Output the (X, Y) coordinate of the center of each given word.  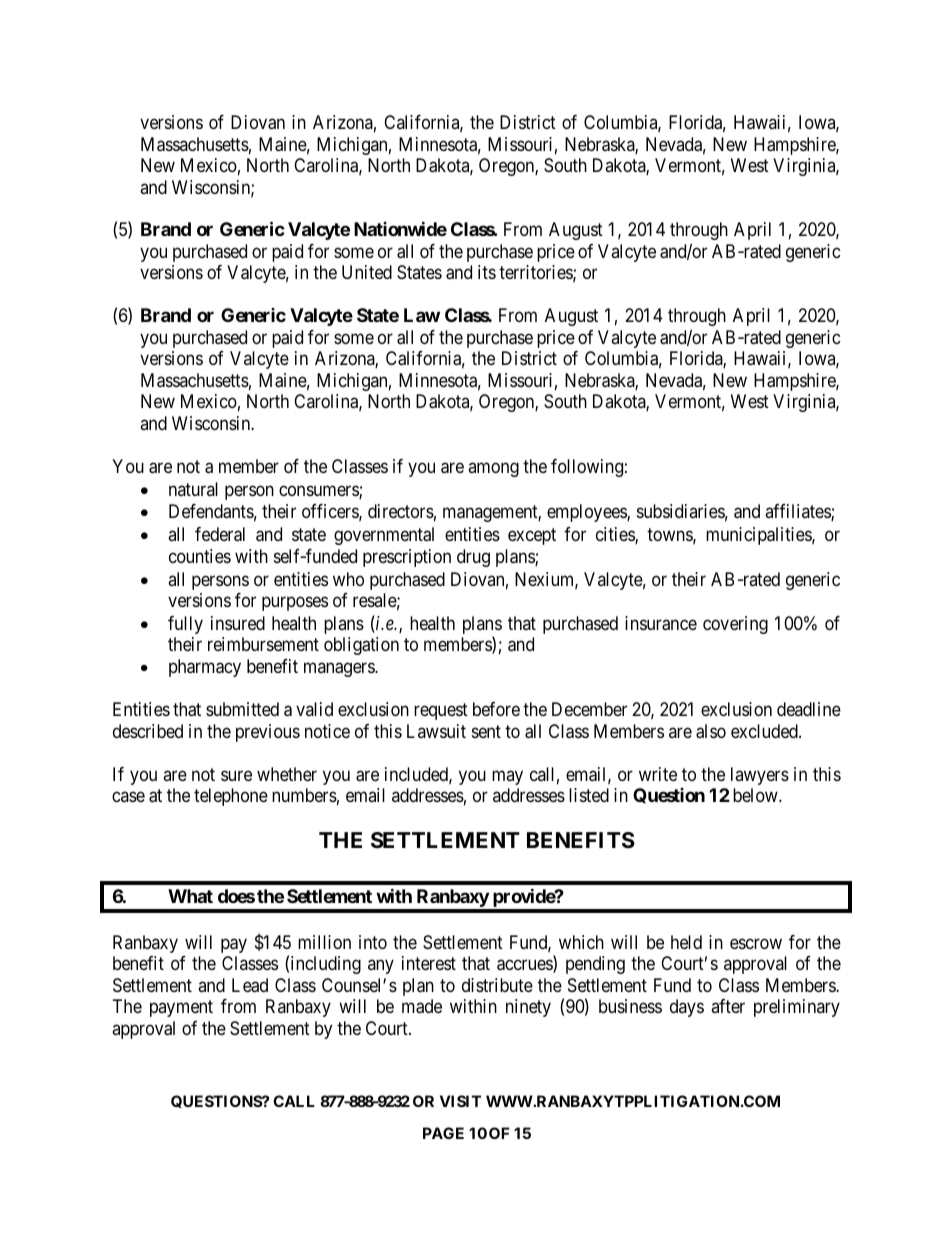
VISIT (460, 1101)
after (728, 1006)
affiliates (798, 512)
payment (181, 1008)
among (493, 469)
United (367, 272)
